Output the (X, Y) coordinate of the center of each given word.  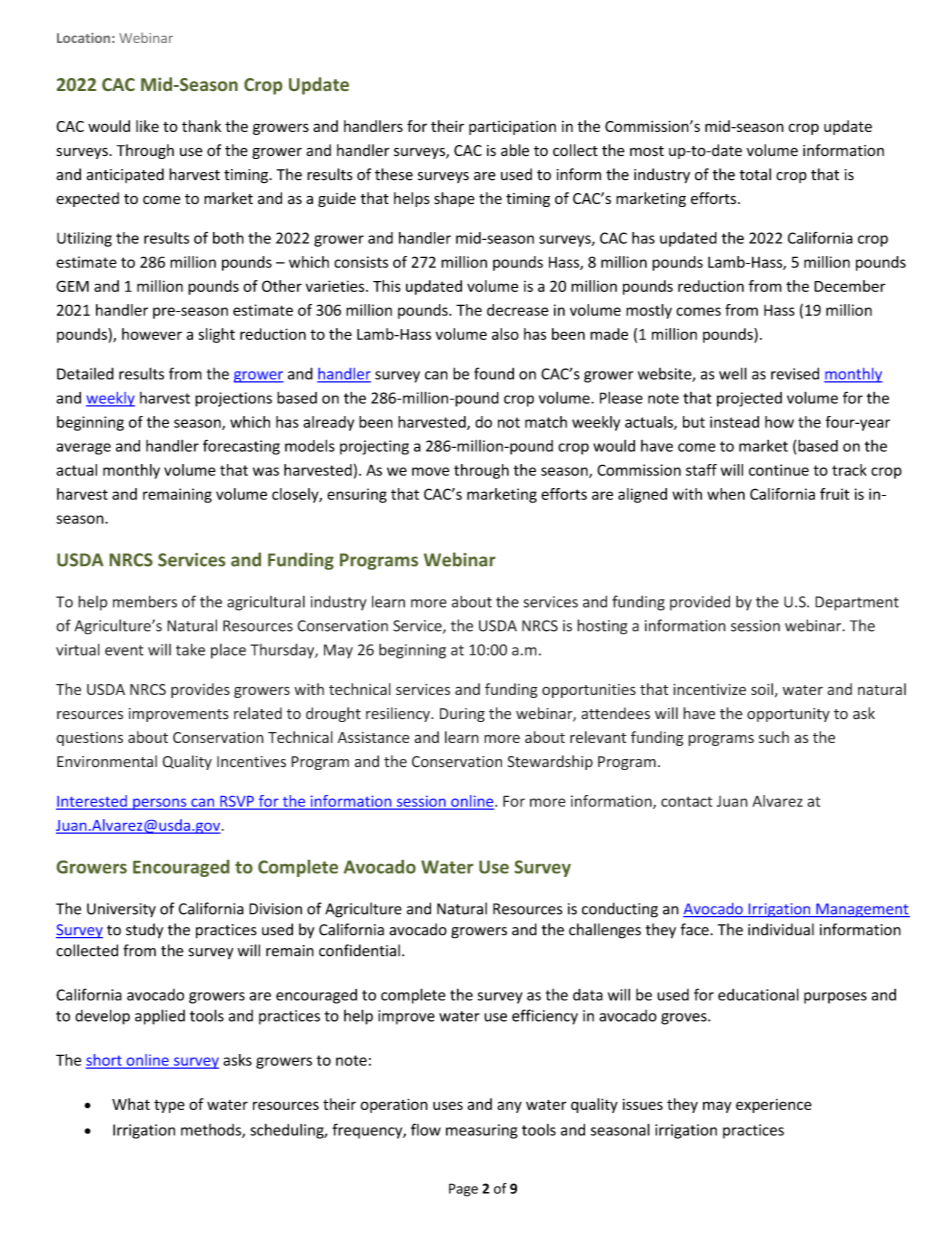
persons (160, 804)
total (755, 174)
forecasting (241, 447)
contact (686, 801)
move (430, 471)
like (147, 126)
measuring (481, 1131)
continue (779, 470)
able (515, 150)
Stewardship (550, 762)
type (169, 1106)
